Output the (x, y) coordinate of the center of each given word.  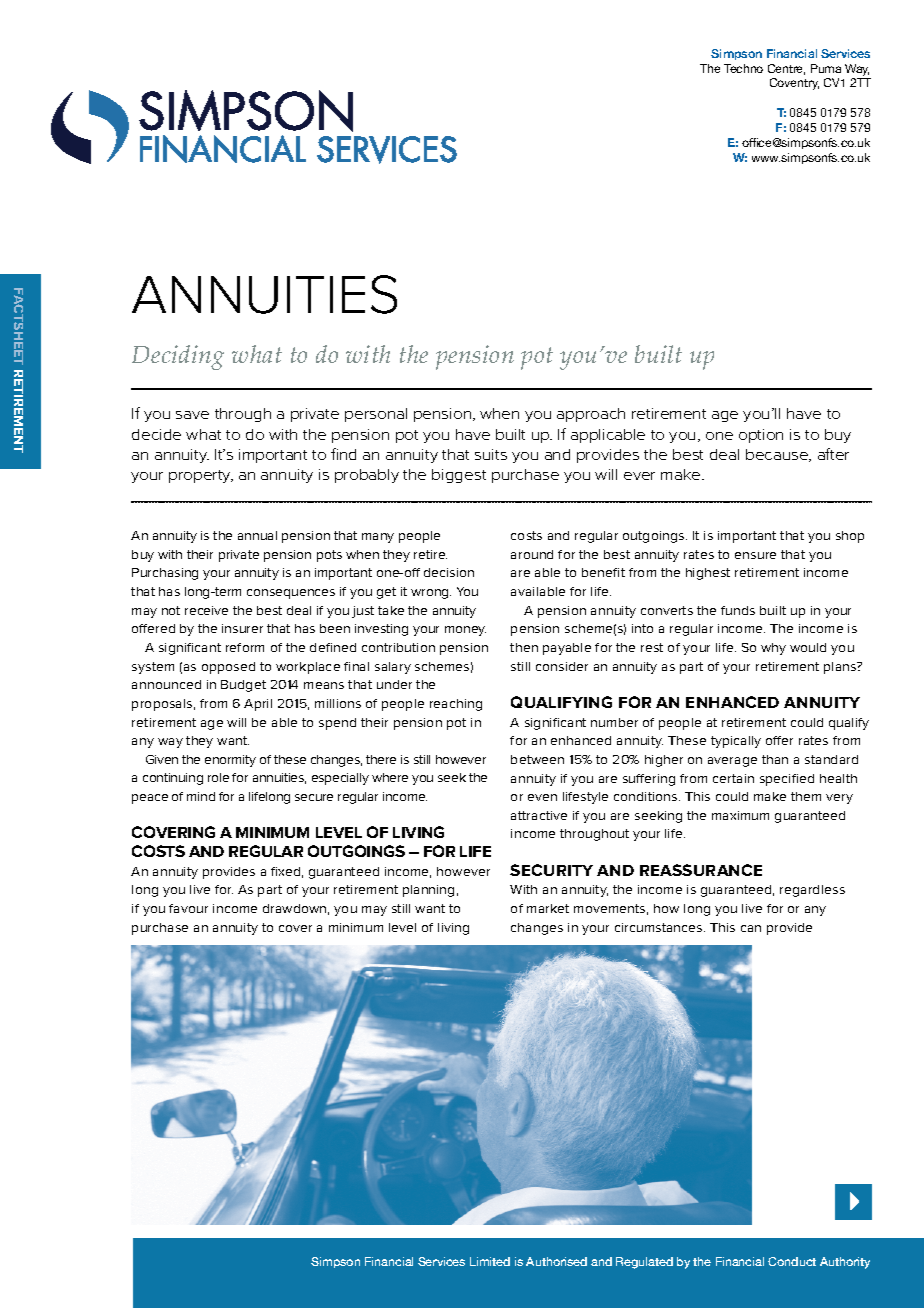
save (192, 415)
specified (787, 780)
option (761, 436)
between (537, 759)
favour (188, 908)
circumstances (660, 927)
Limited (490, 1261)
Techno (743, 68)
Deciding (178, 357)
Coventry (794, 84)
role (218, 777)
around (532, 554)
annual (257, 535)
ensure (755, 555)
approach (591, 415)
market (548, 908)
